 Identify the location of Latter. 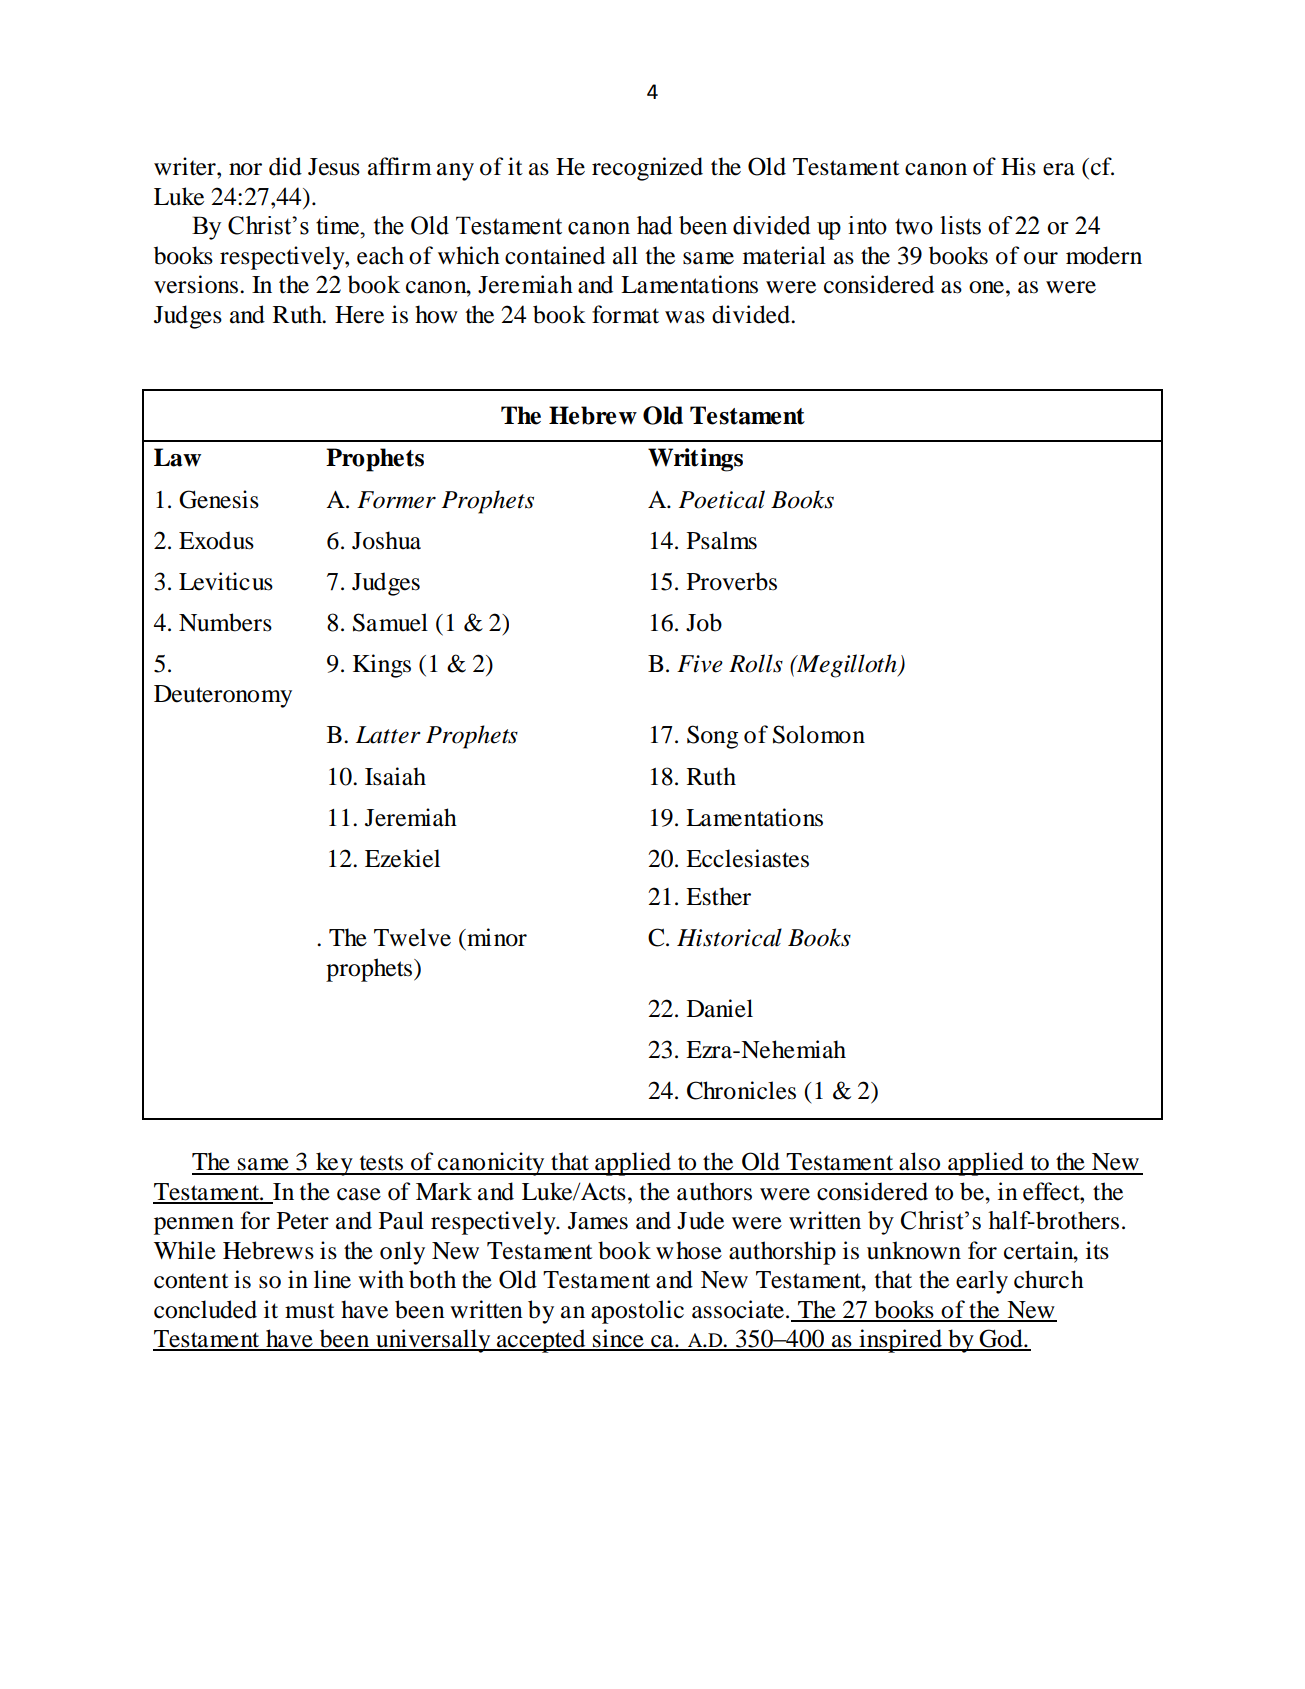
(388, 735).
